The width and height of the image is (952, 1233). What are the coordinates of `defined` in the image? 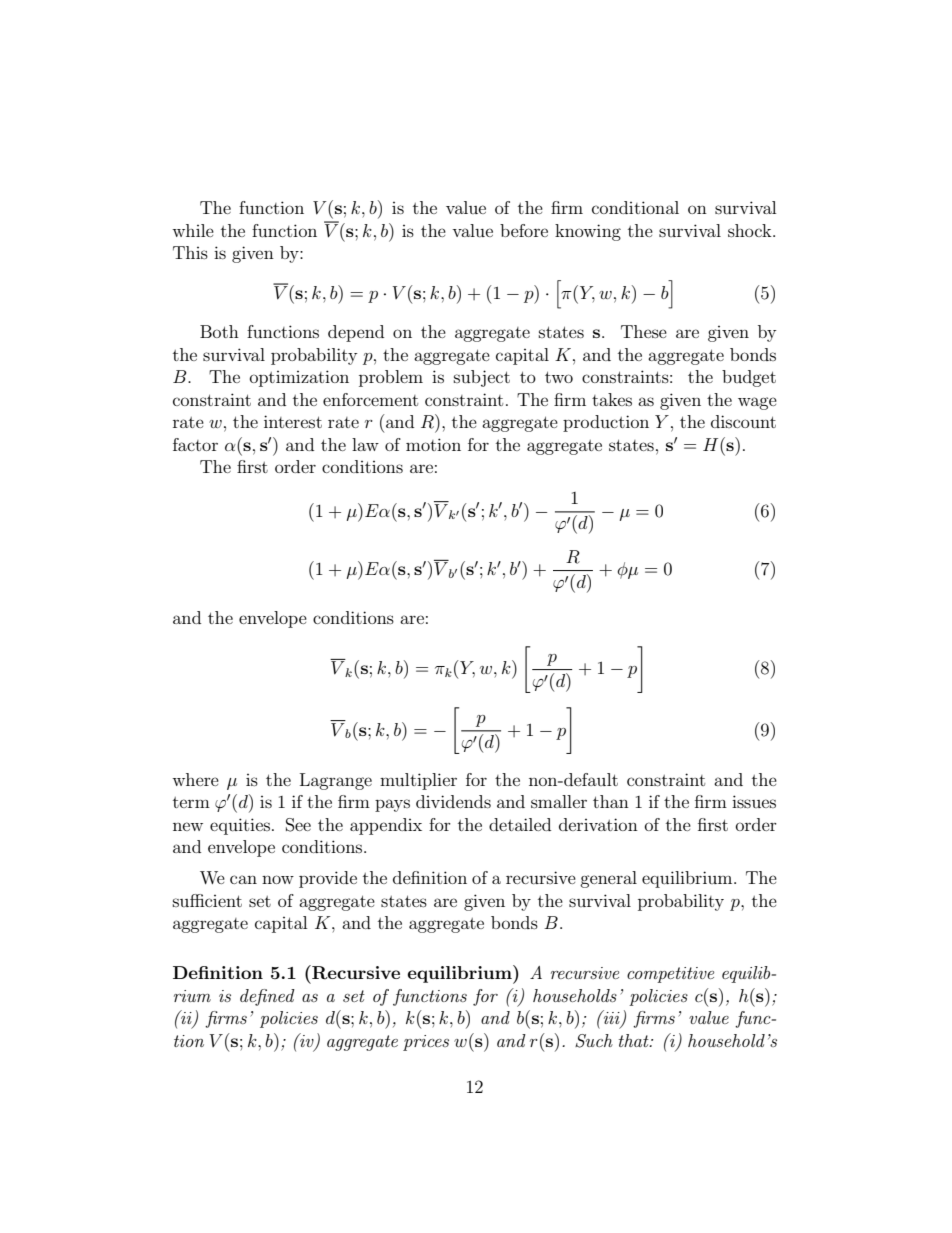 It's located at (267, 997).
